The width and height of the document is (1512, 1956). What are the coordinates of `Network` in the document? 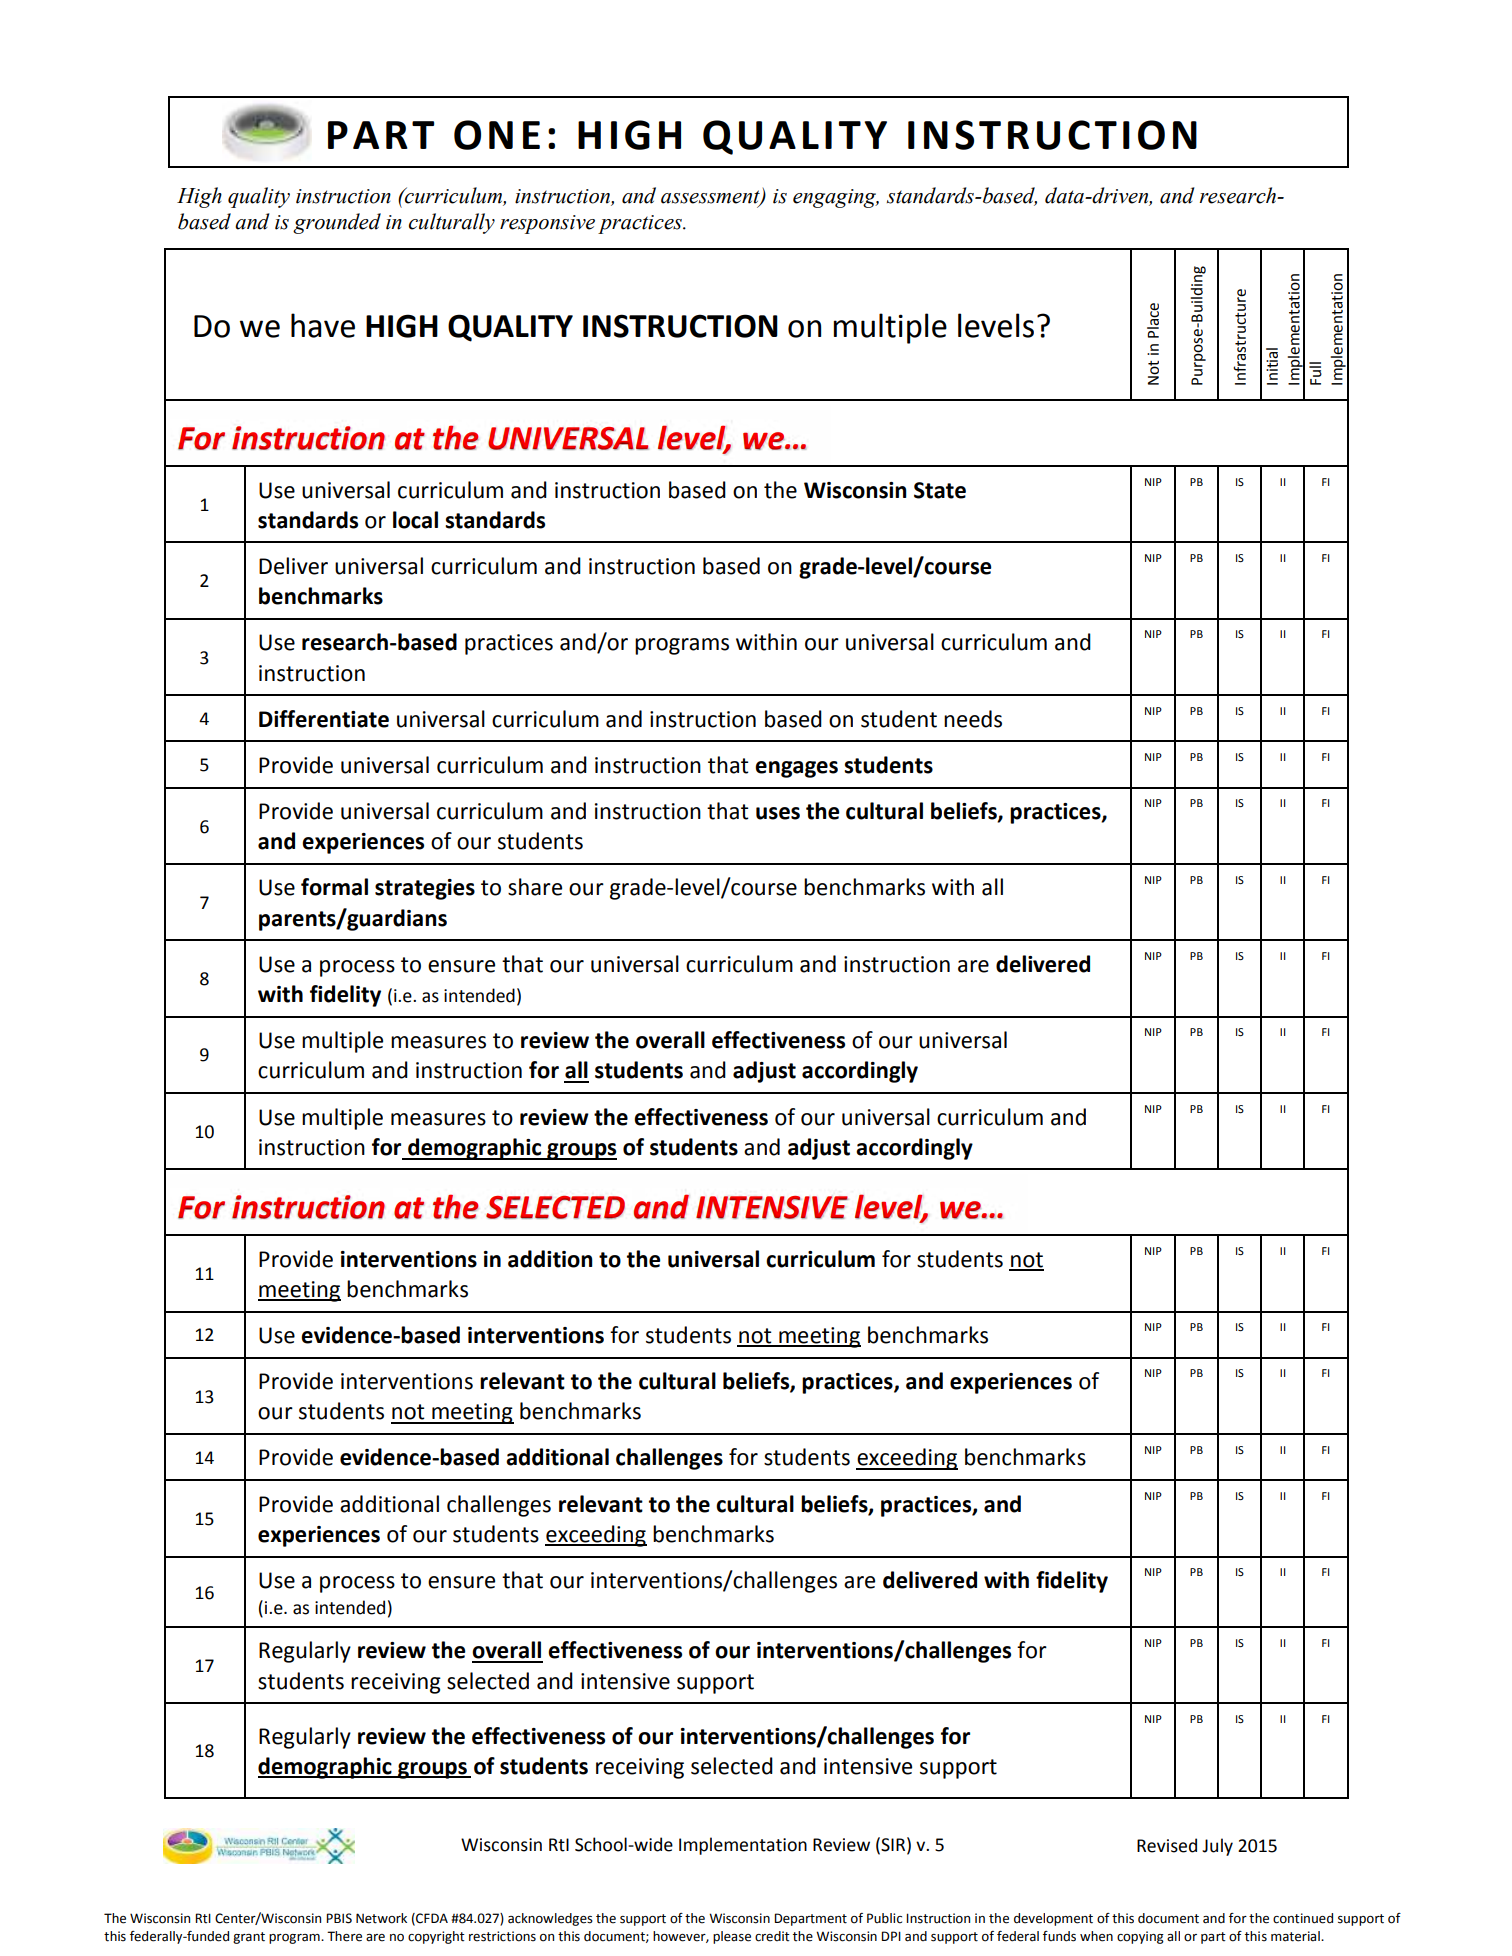 It's located at (381, 1918).
